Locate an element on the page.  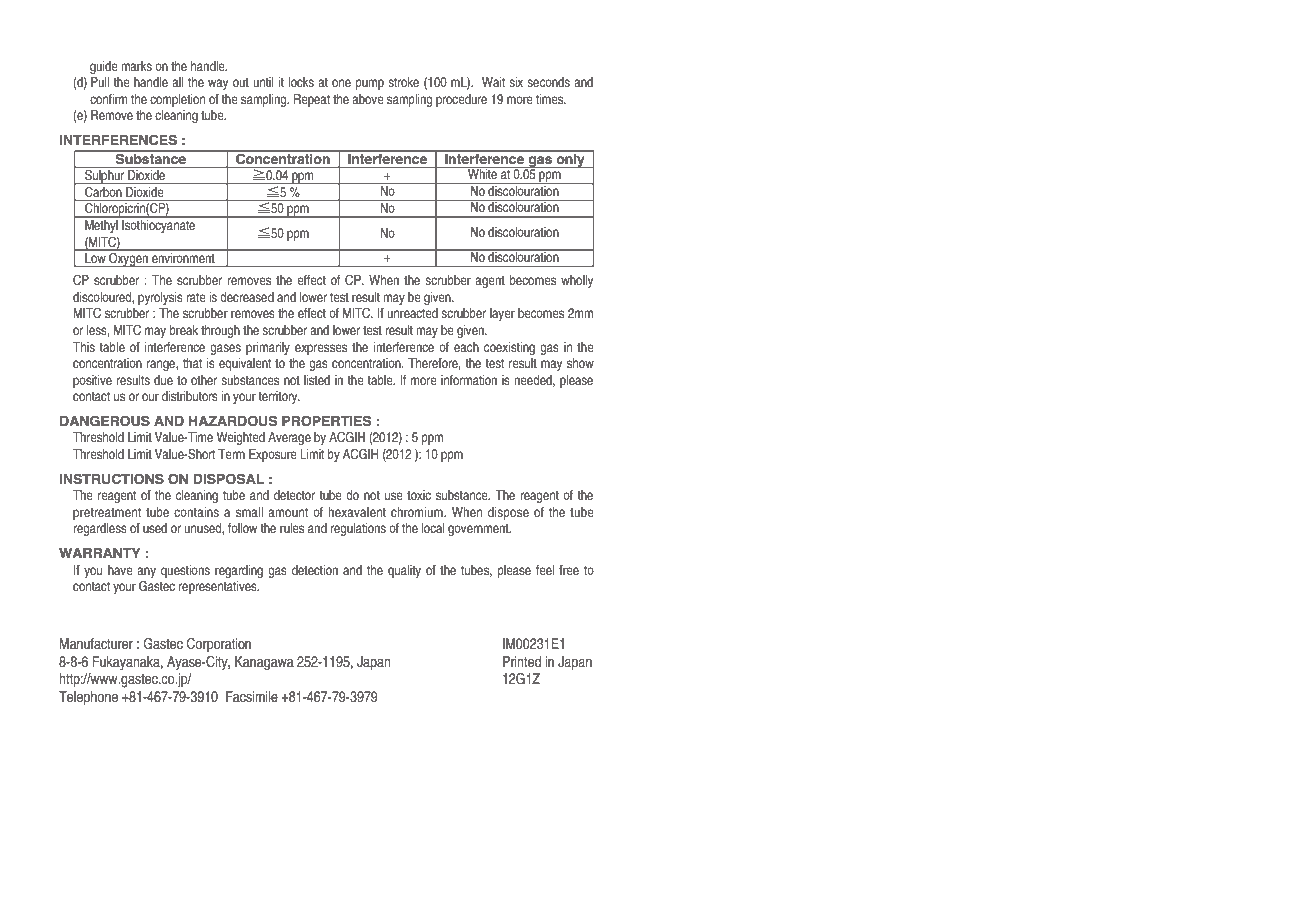
Telephone is located at coordinates (88, 698).
